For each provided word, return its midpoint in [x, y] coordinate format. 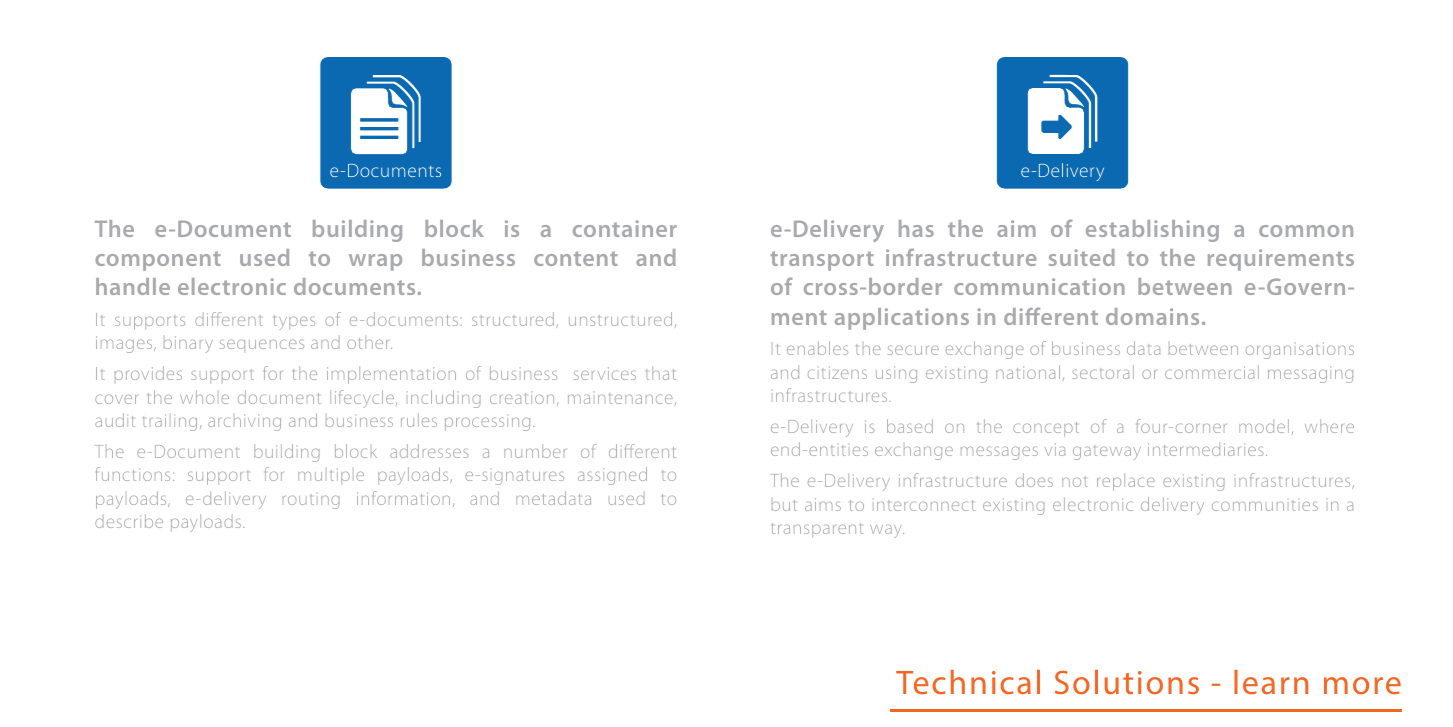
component [158, 261]
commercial [1212, 372]
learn [1271, 682]
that [661, 373]
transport [822, 261]
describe [129, 521]
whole [204, 397]
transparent [817, 530]
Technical [968, 682]
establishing [1152, 231]
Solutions [1127, 682]
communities [1265, 505]
